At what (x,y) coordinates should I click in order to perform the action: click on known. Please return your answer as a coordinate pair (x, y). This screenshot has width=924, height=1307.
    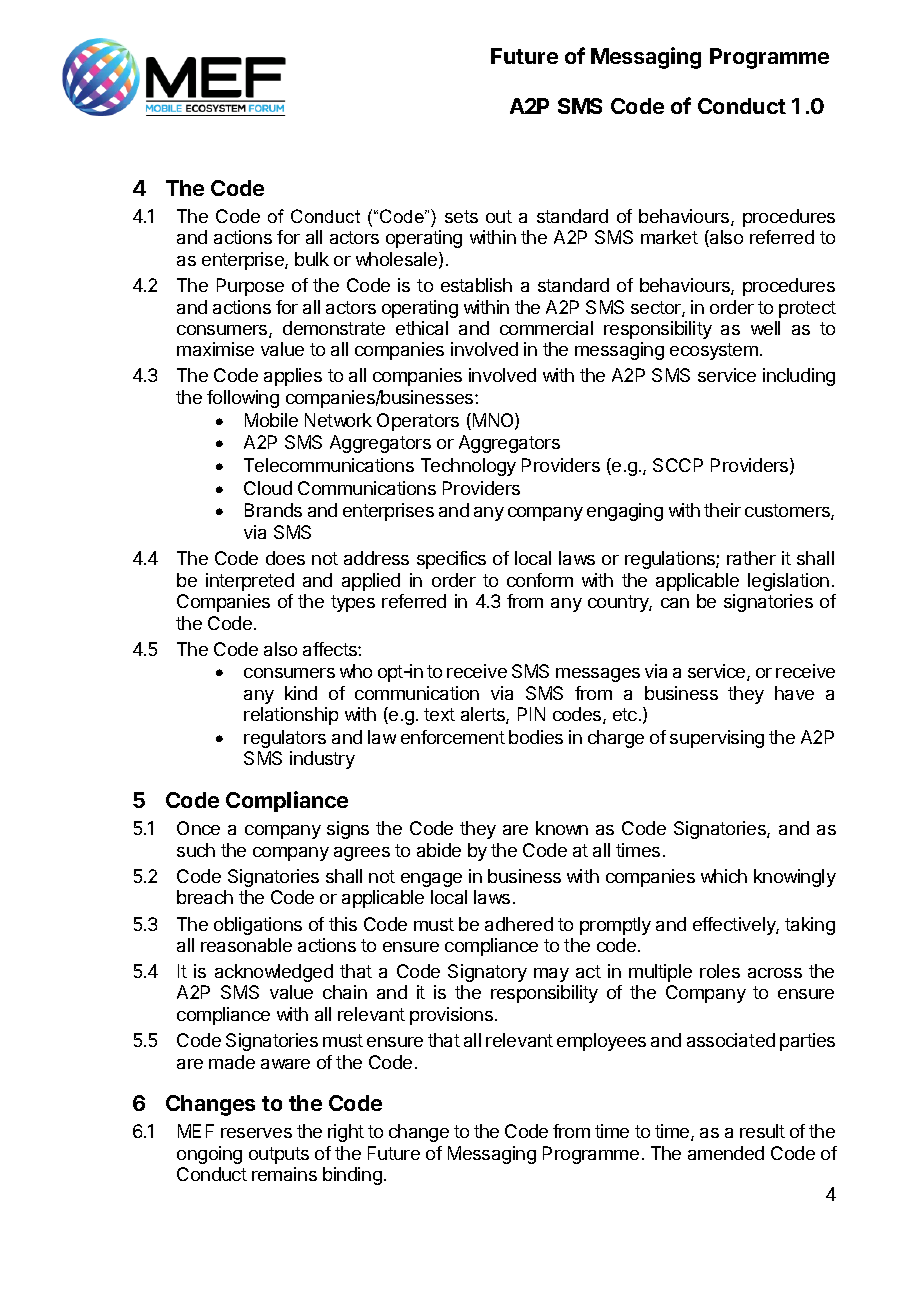
    Looking at the image, I should click on (562, 828).
